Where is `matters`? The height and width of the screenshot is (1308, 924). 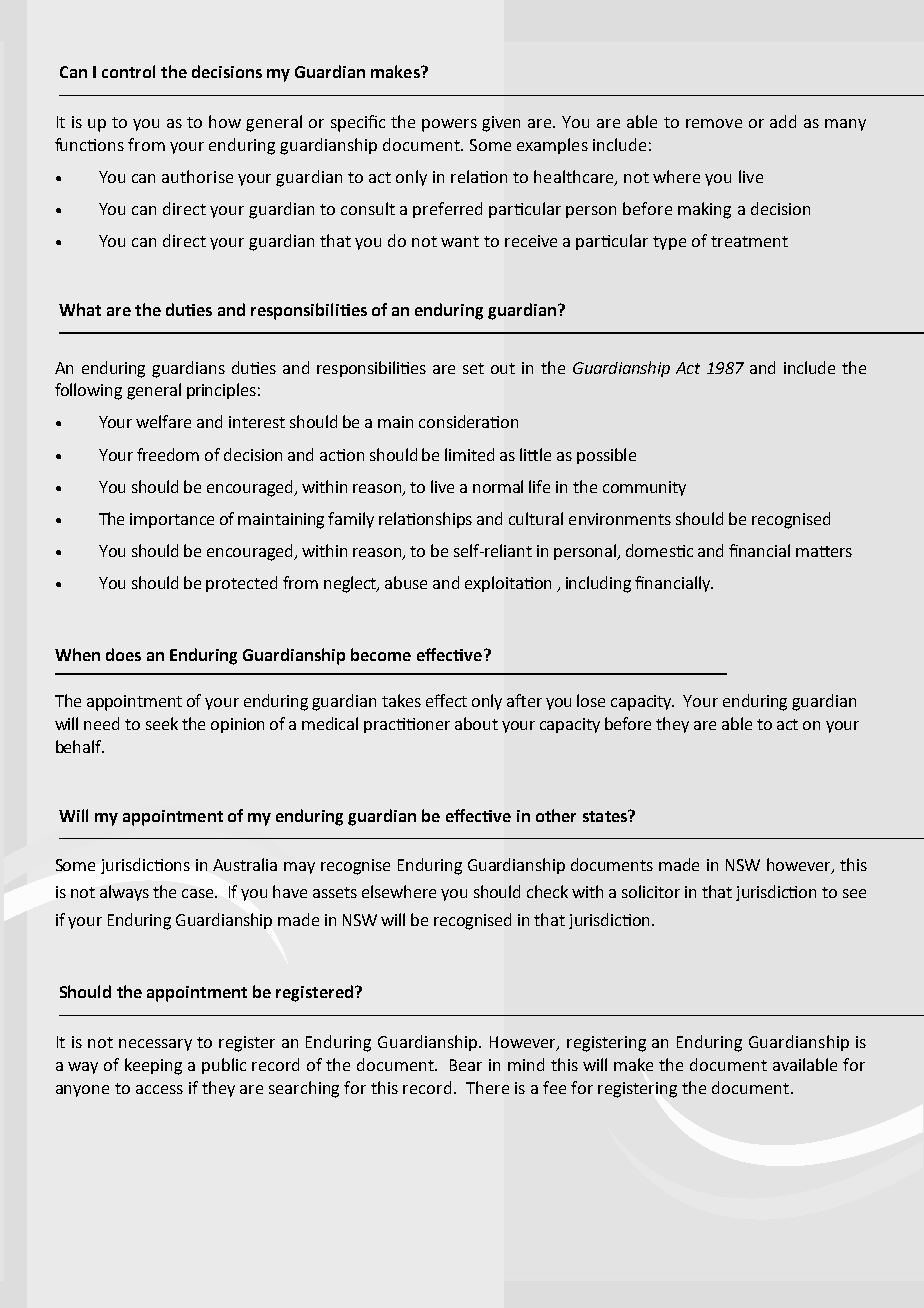
matters is located at coordinates (824, 551).
